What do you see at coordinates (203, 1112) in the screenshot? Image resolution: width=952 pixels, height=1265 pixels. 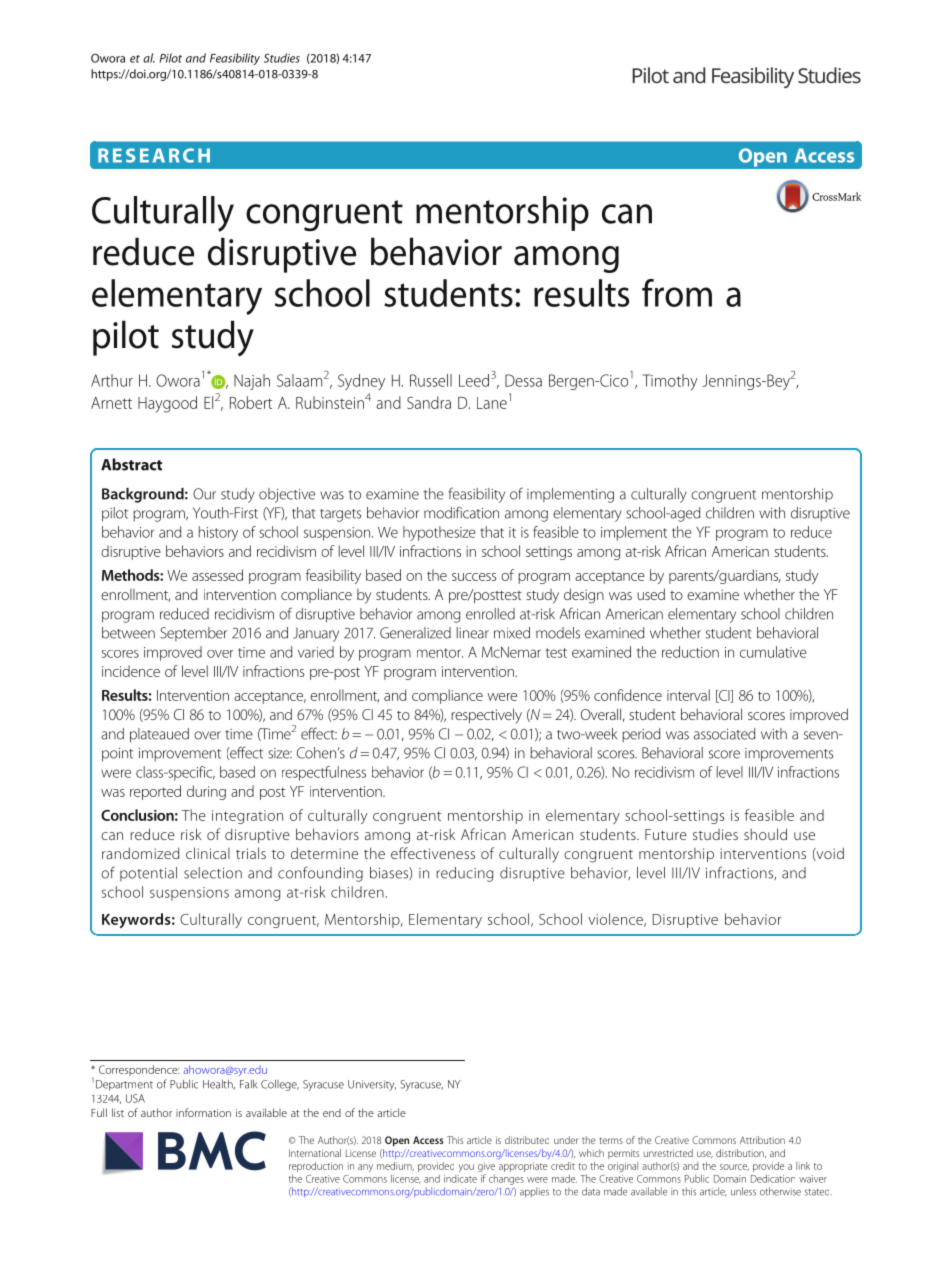 I see `information` at bounding box center [203, 1112].
